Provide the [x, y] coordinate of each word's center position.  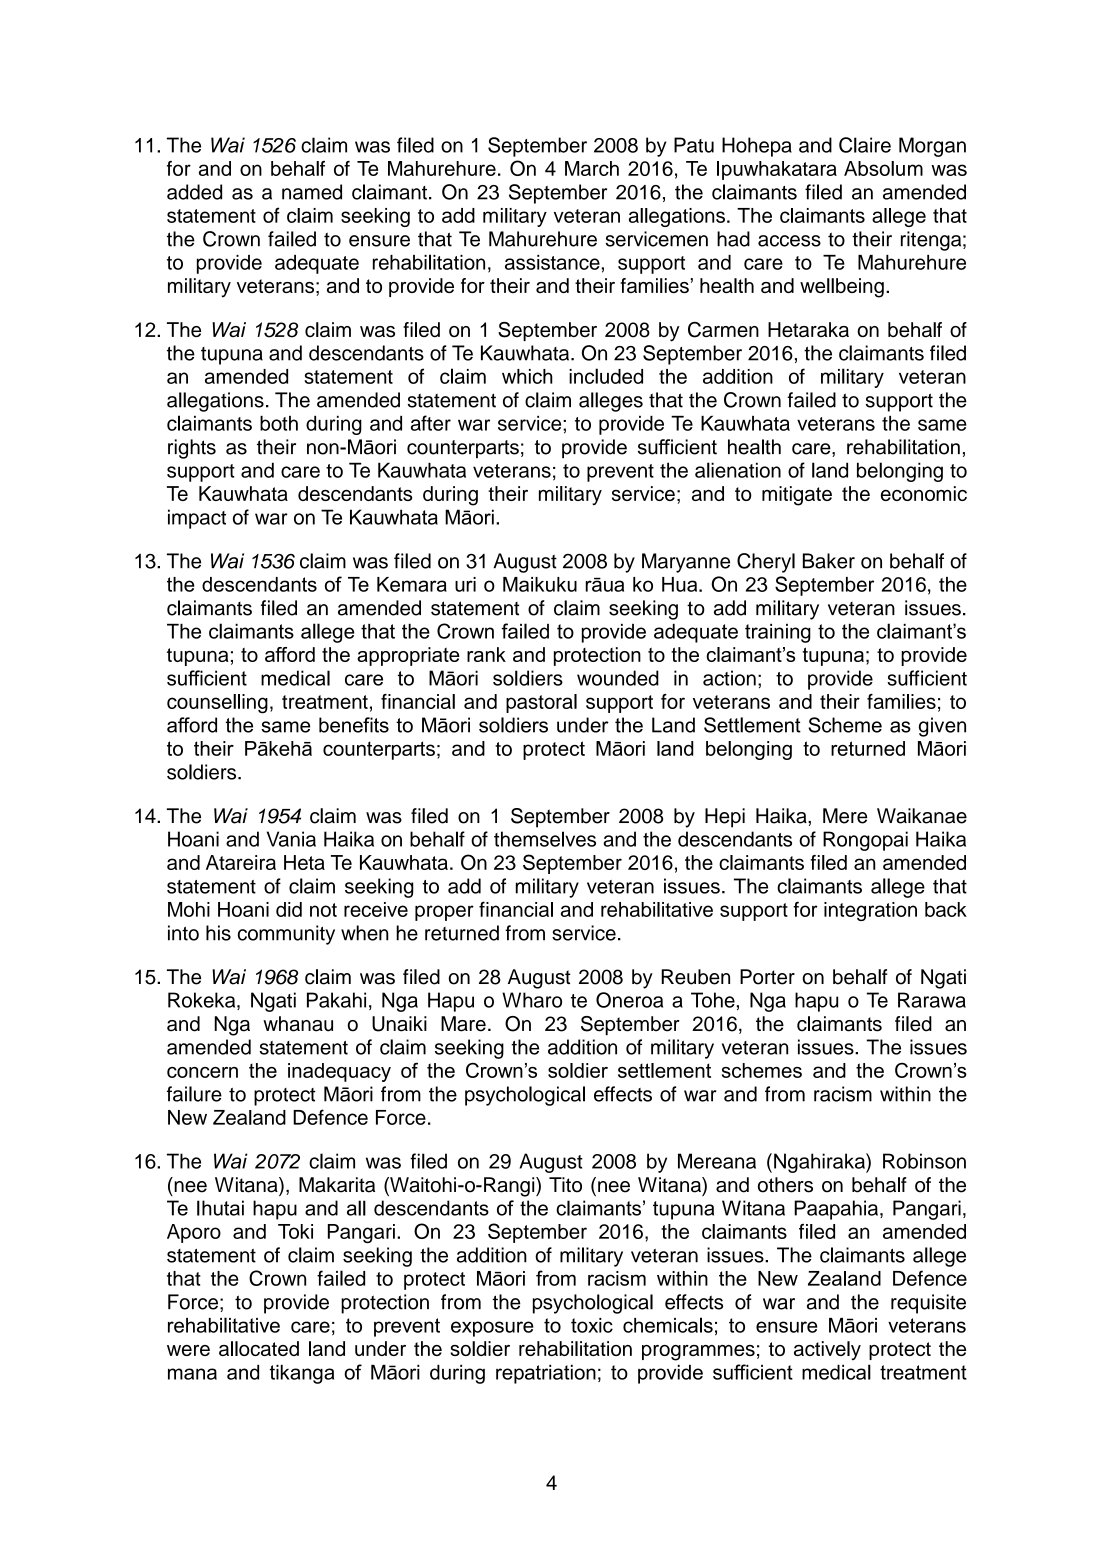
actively [827, 1350]
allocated [259, 1348]
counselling [217, 704]
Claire [865, 145]
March [592, 168]
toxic [592, 1325]
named [312, 192]
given [942, 727]
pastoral [541, 703]
